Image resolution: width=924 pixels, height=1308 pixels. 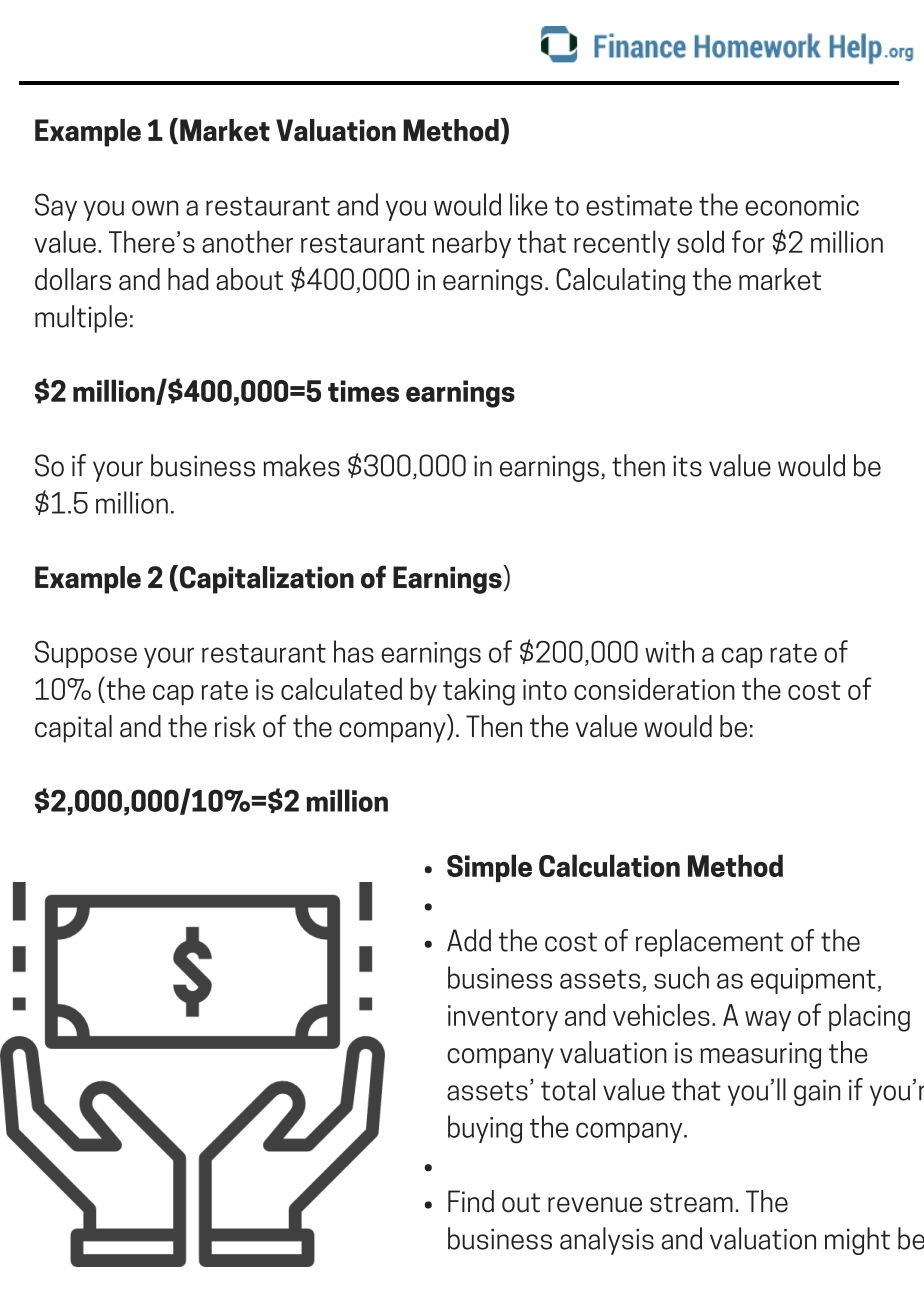 What do you see at coordinates (471, 1201) in the page?
I see `Find` at bounding box center [471, 1201].
